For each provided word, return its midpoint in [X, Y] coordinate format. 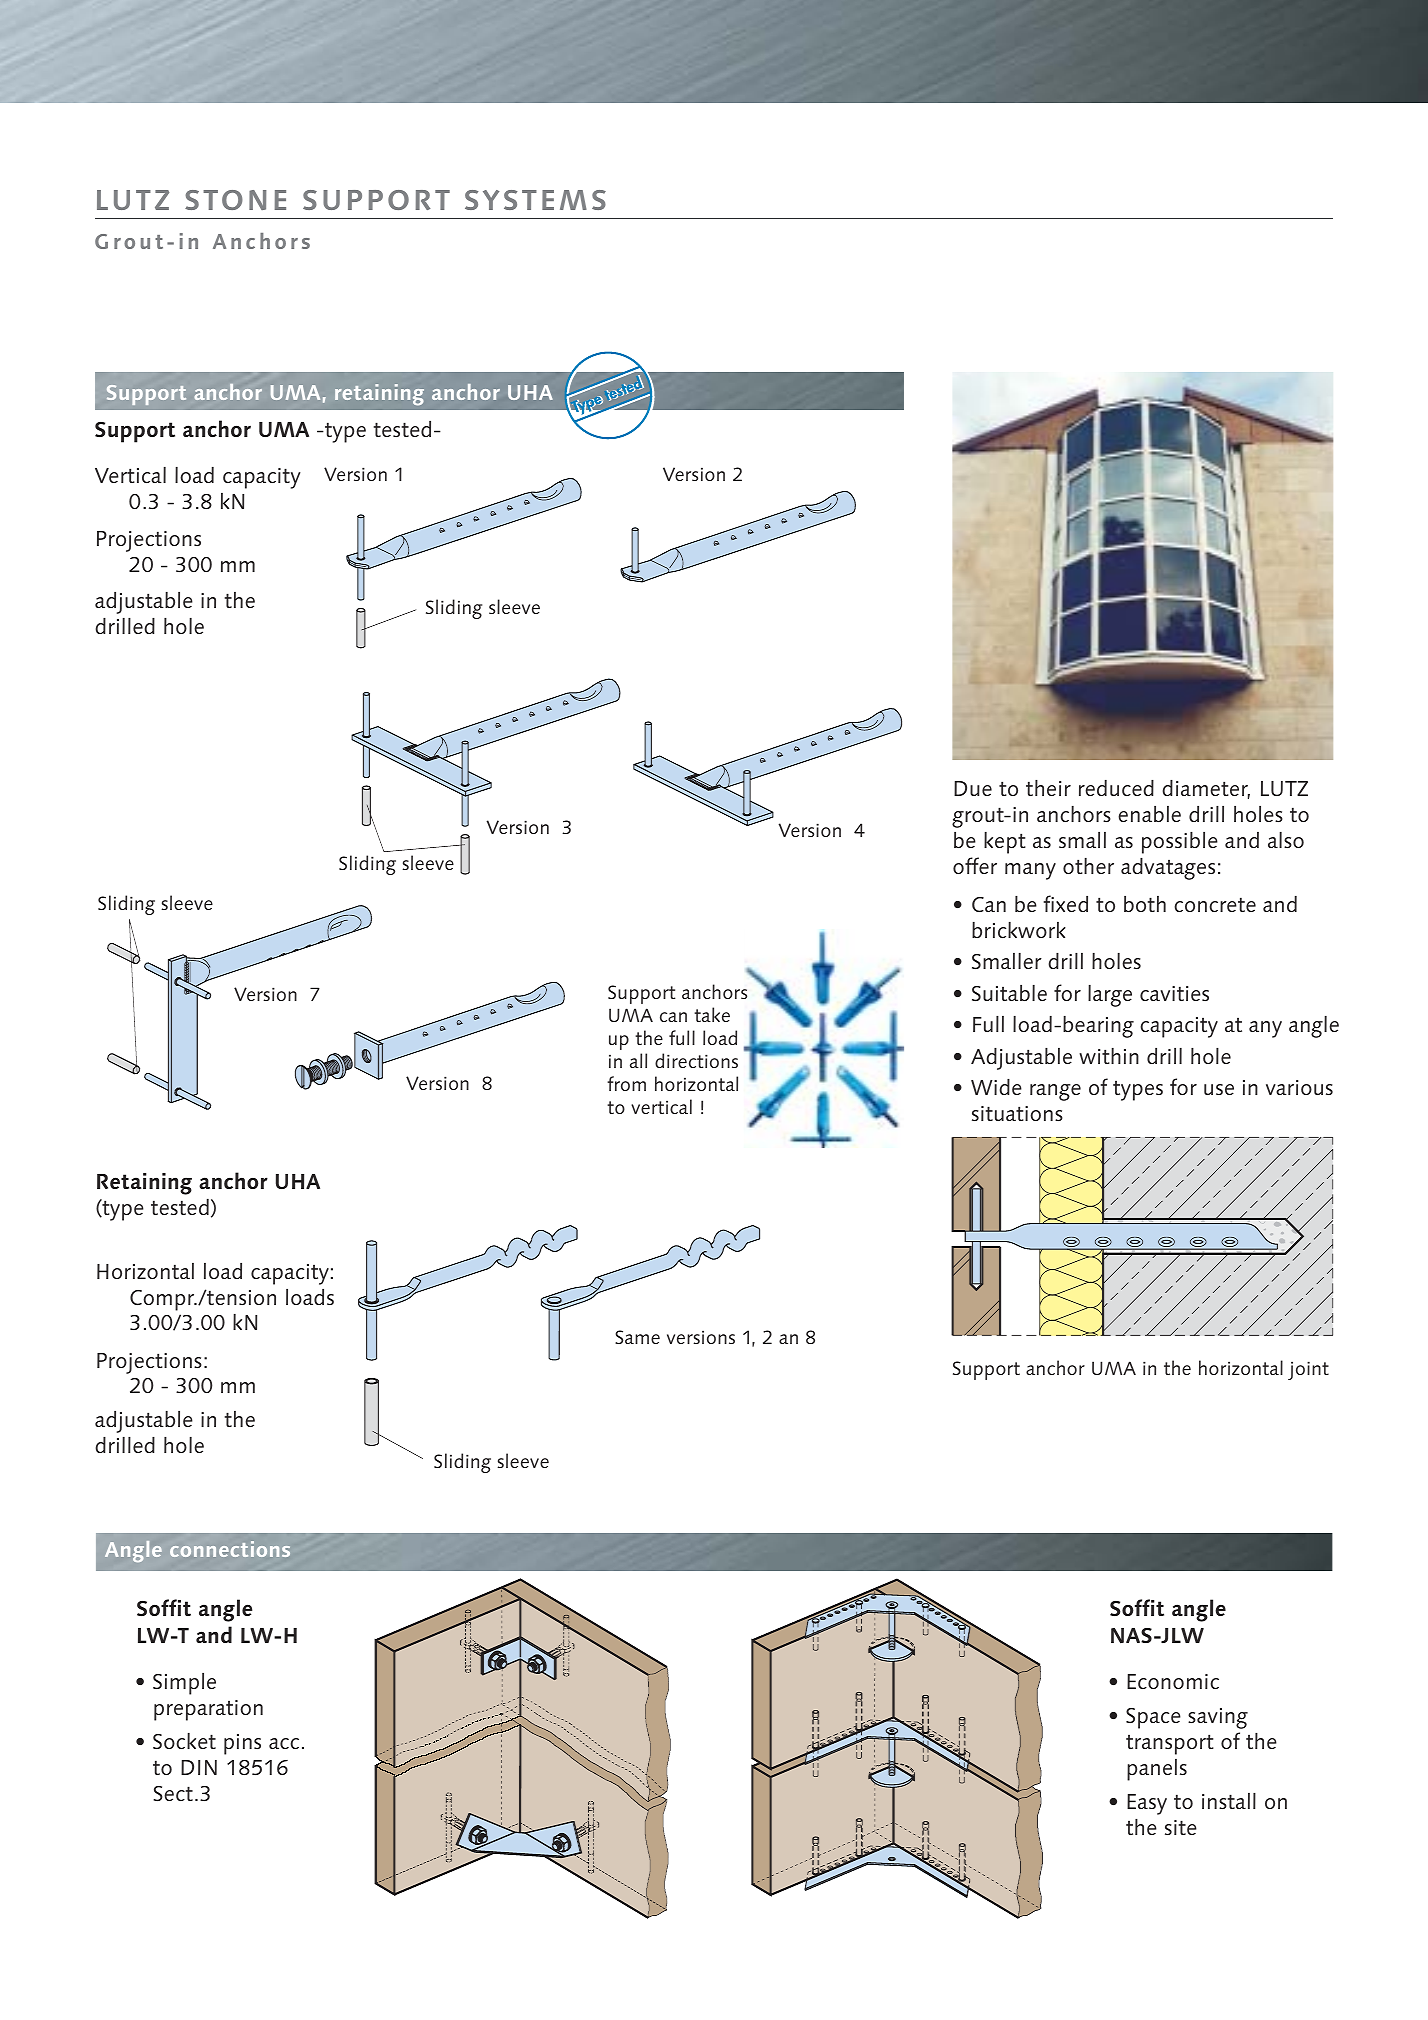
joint [1308, 1370]
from [626, 1083]
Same [637, 1337]
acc [284, 1743]
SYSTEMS [535, 200]
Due [973, 788]
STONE [235, 200]
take [712, 1014]
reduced [1116, 788]
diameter [1206, 789]
